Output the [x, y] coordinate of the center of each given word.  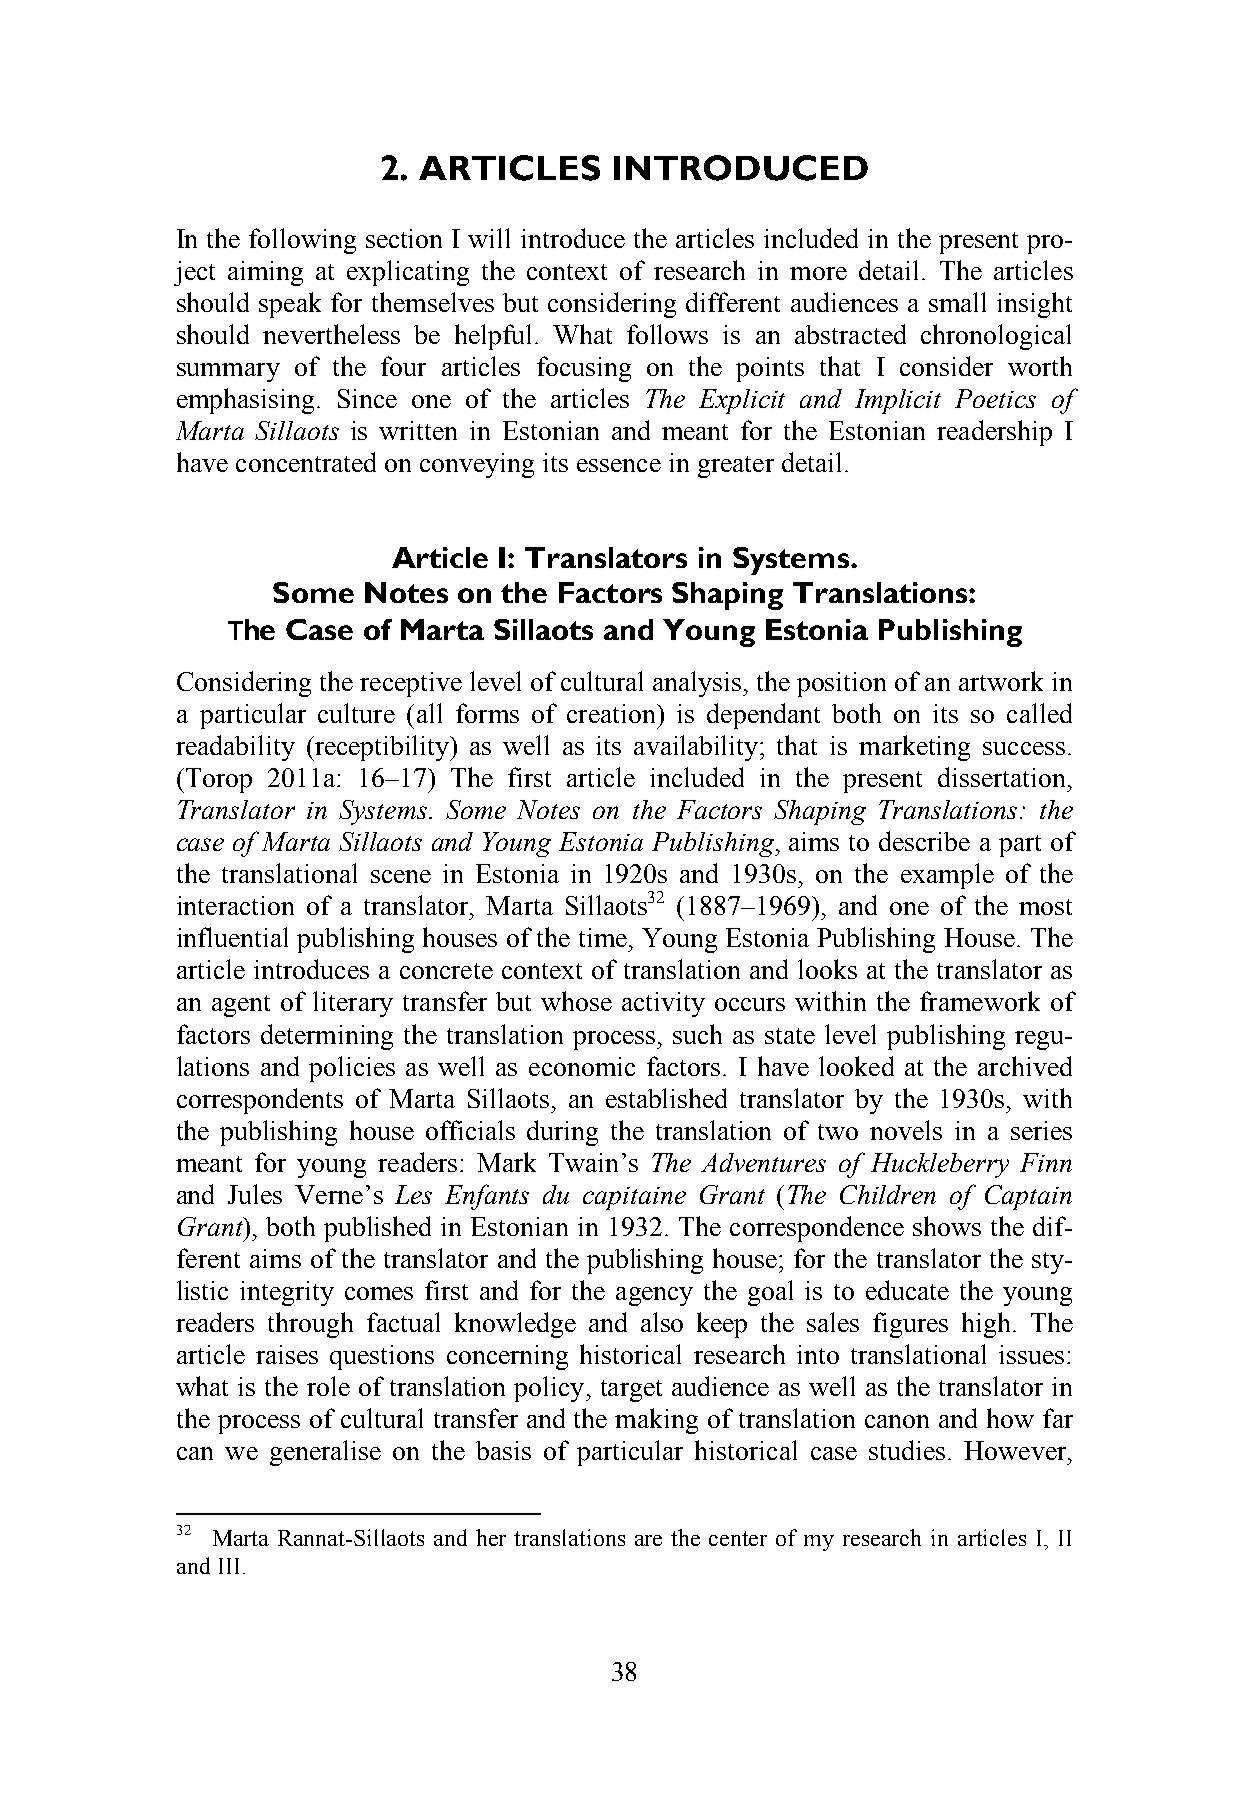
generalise [325, 1453]
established [666, 1098]
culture [356, 713]
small [957, 302]
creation [612, 713]
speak [290, 305]
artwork [1001, 681]
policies [352, 1069]
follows [667, 334]
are [648, 1540]
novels [906, 1130]
